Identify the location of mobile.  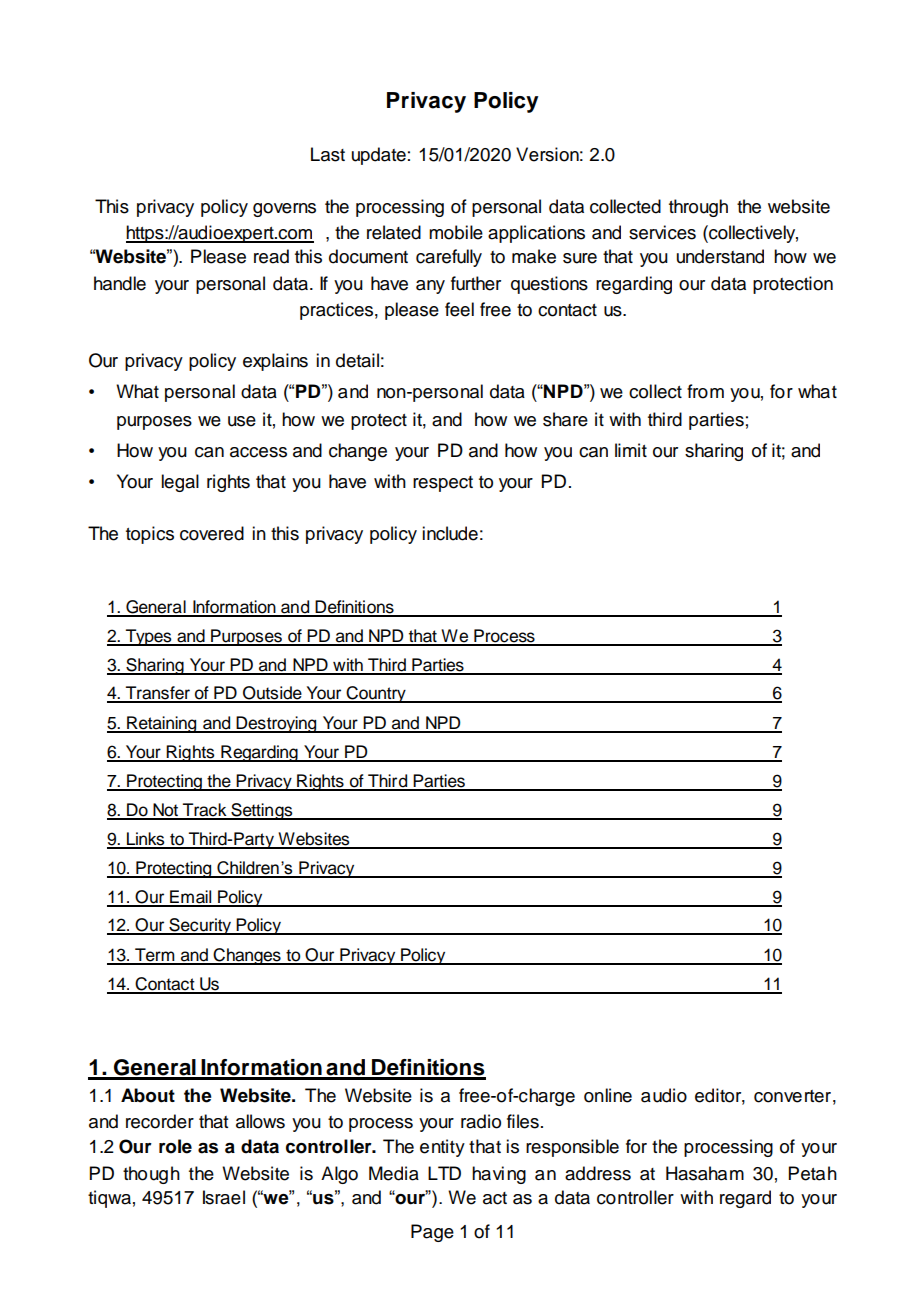
(456, 232).
